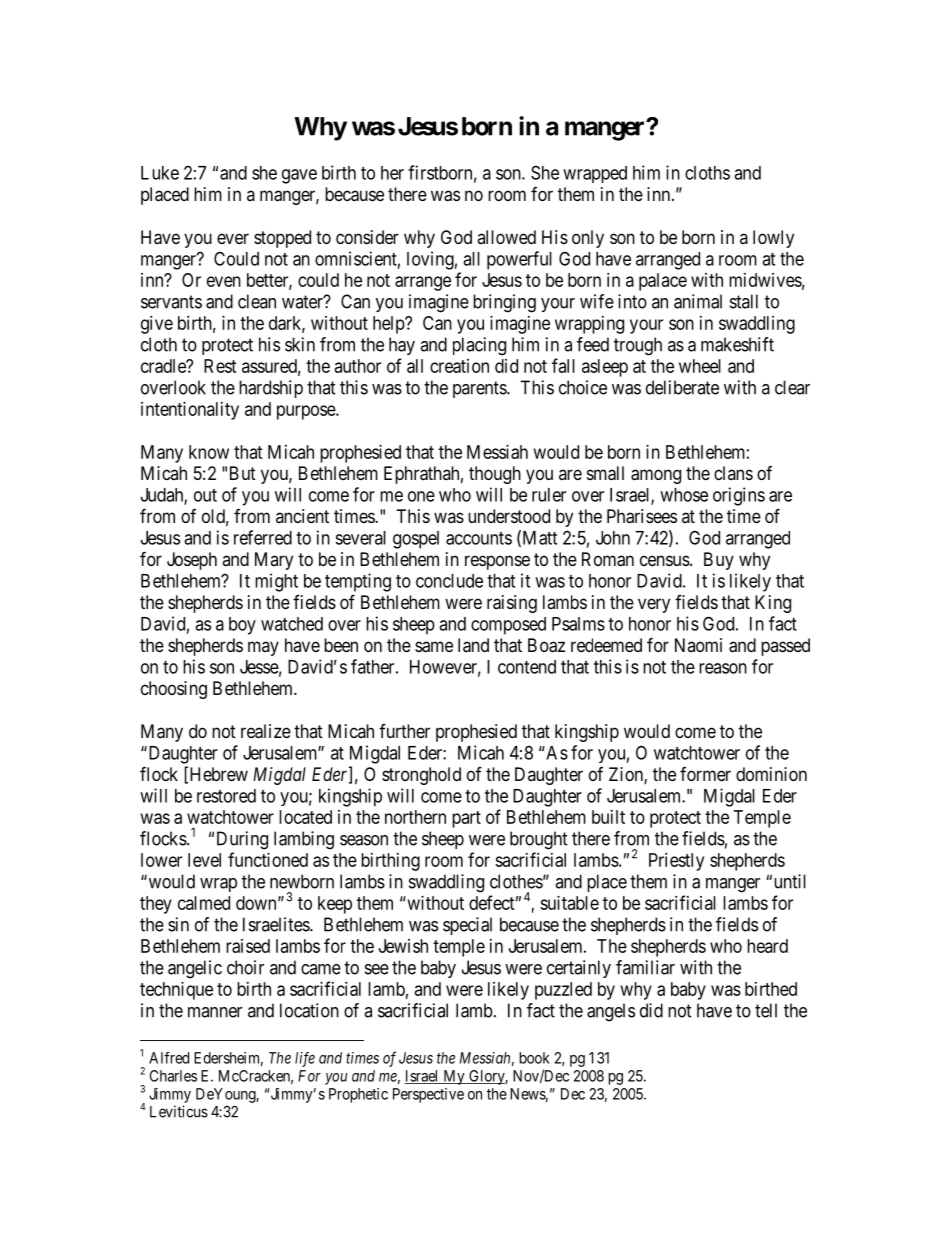  Describe the element at coordinates (705, 774) in the page. I see `former` at that location.
